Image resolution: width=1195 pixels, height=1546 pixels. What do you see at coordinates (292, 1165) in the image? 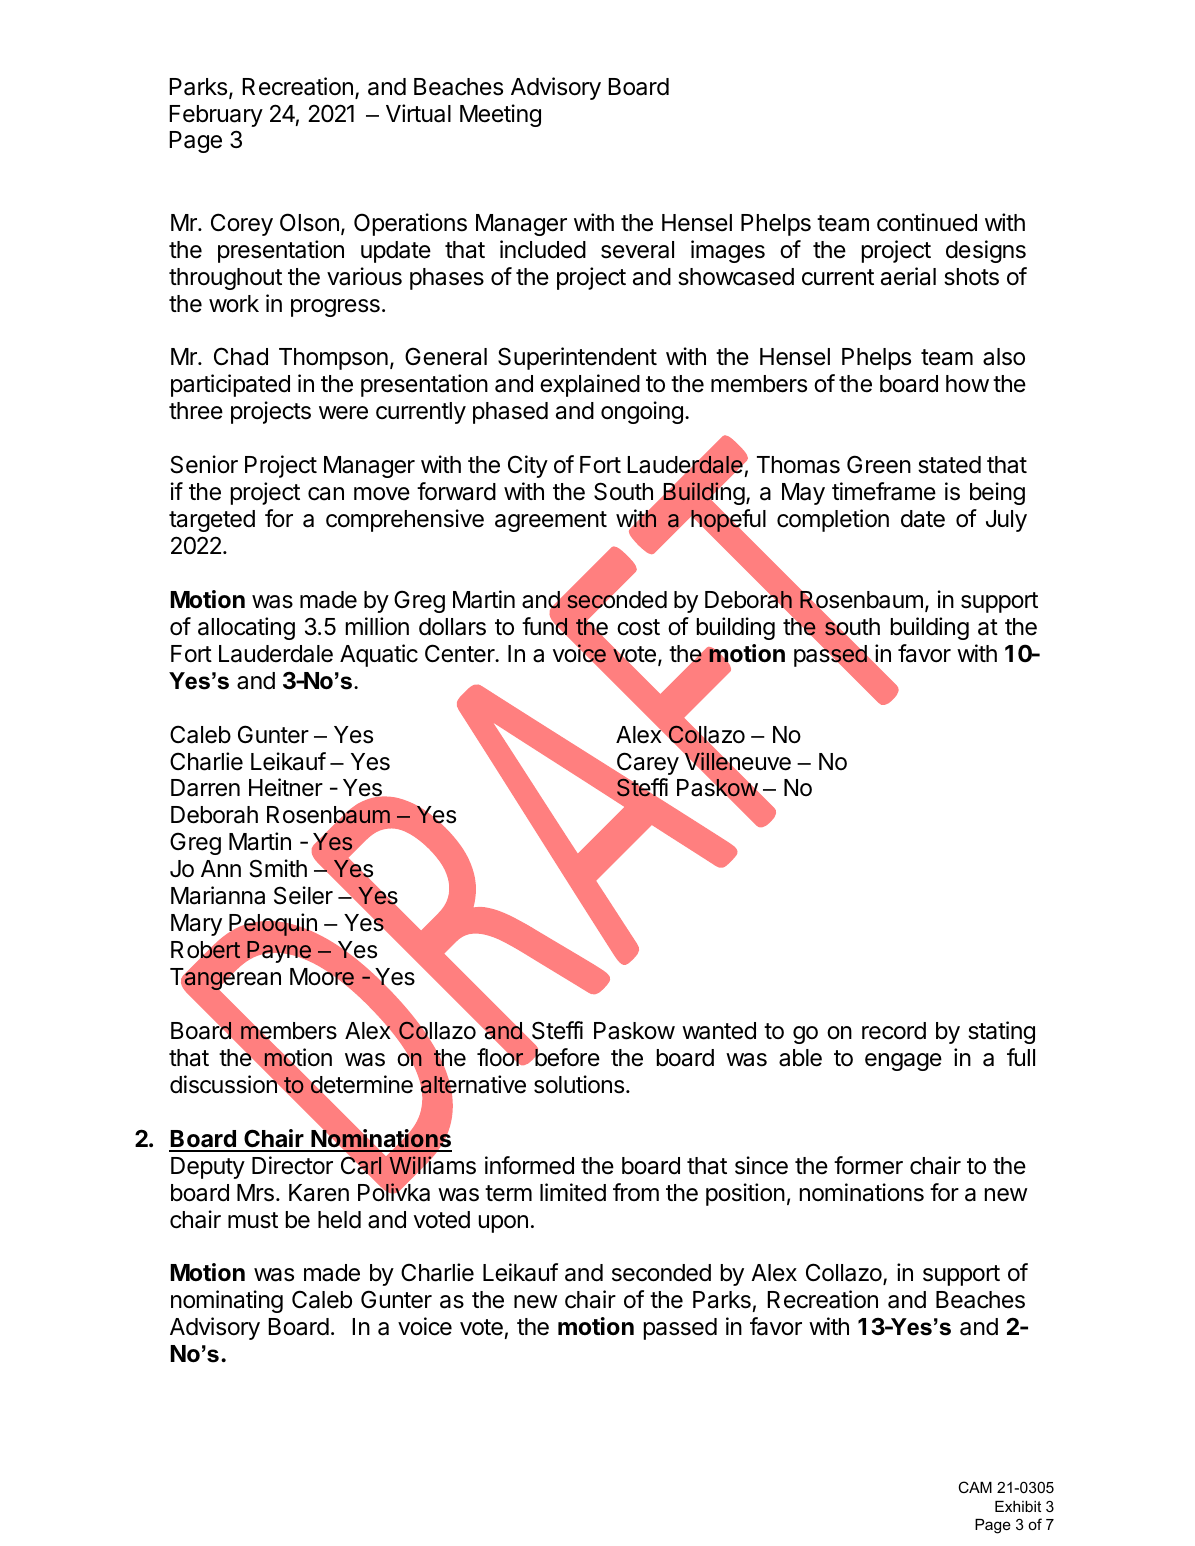
I see `Director` at bounding box center [292, 1165].
